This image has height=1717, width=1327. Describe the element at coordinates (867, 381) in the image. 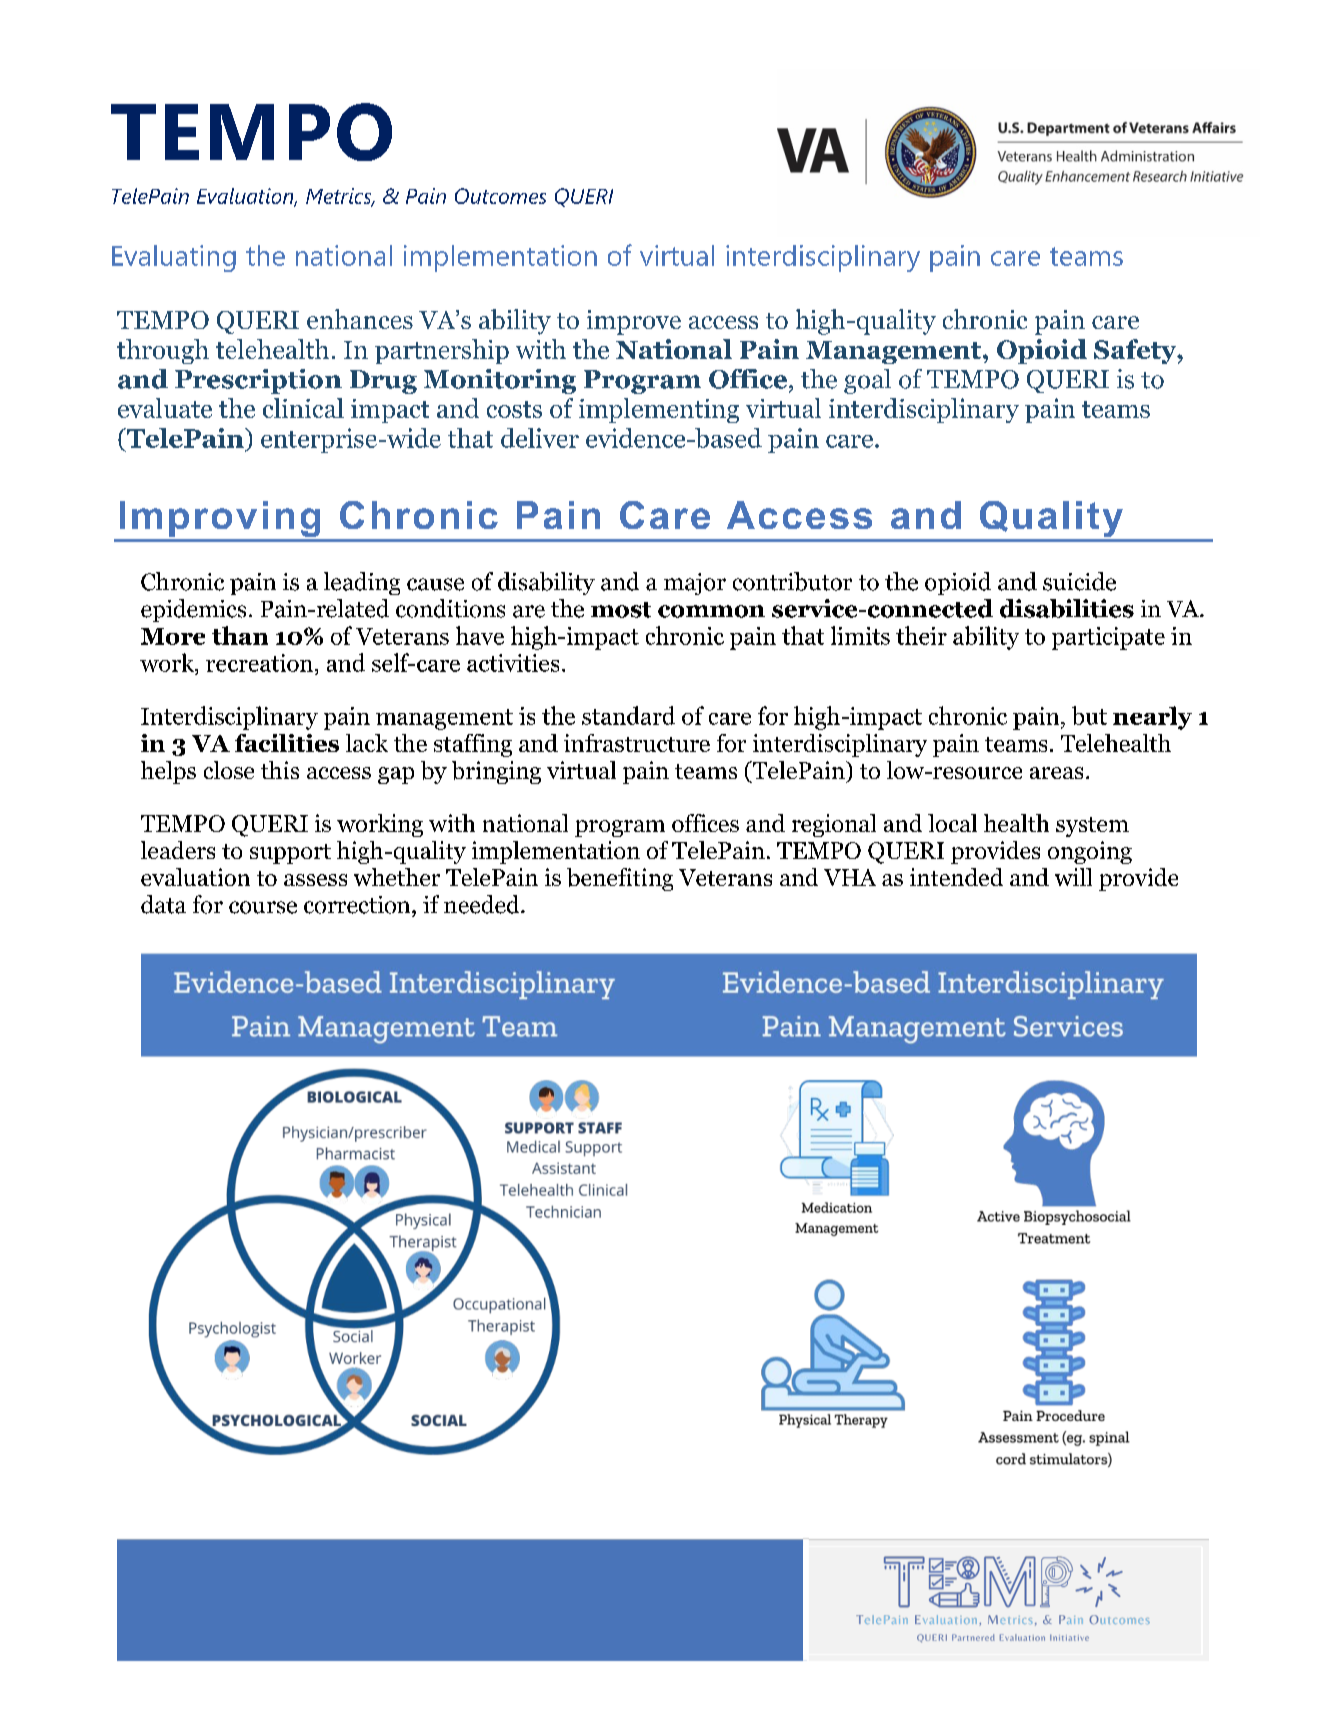

I see `goal` at that location.
